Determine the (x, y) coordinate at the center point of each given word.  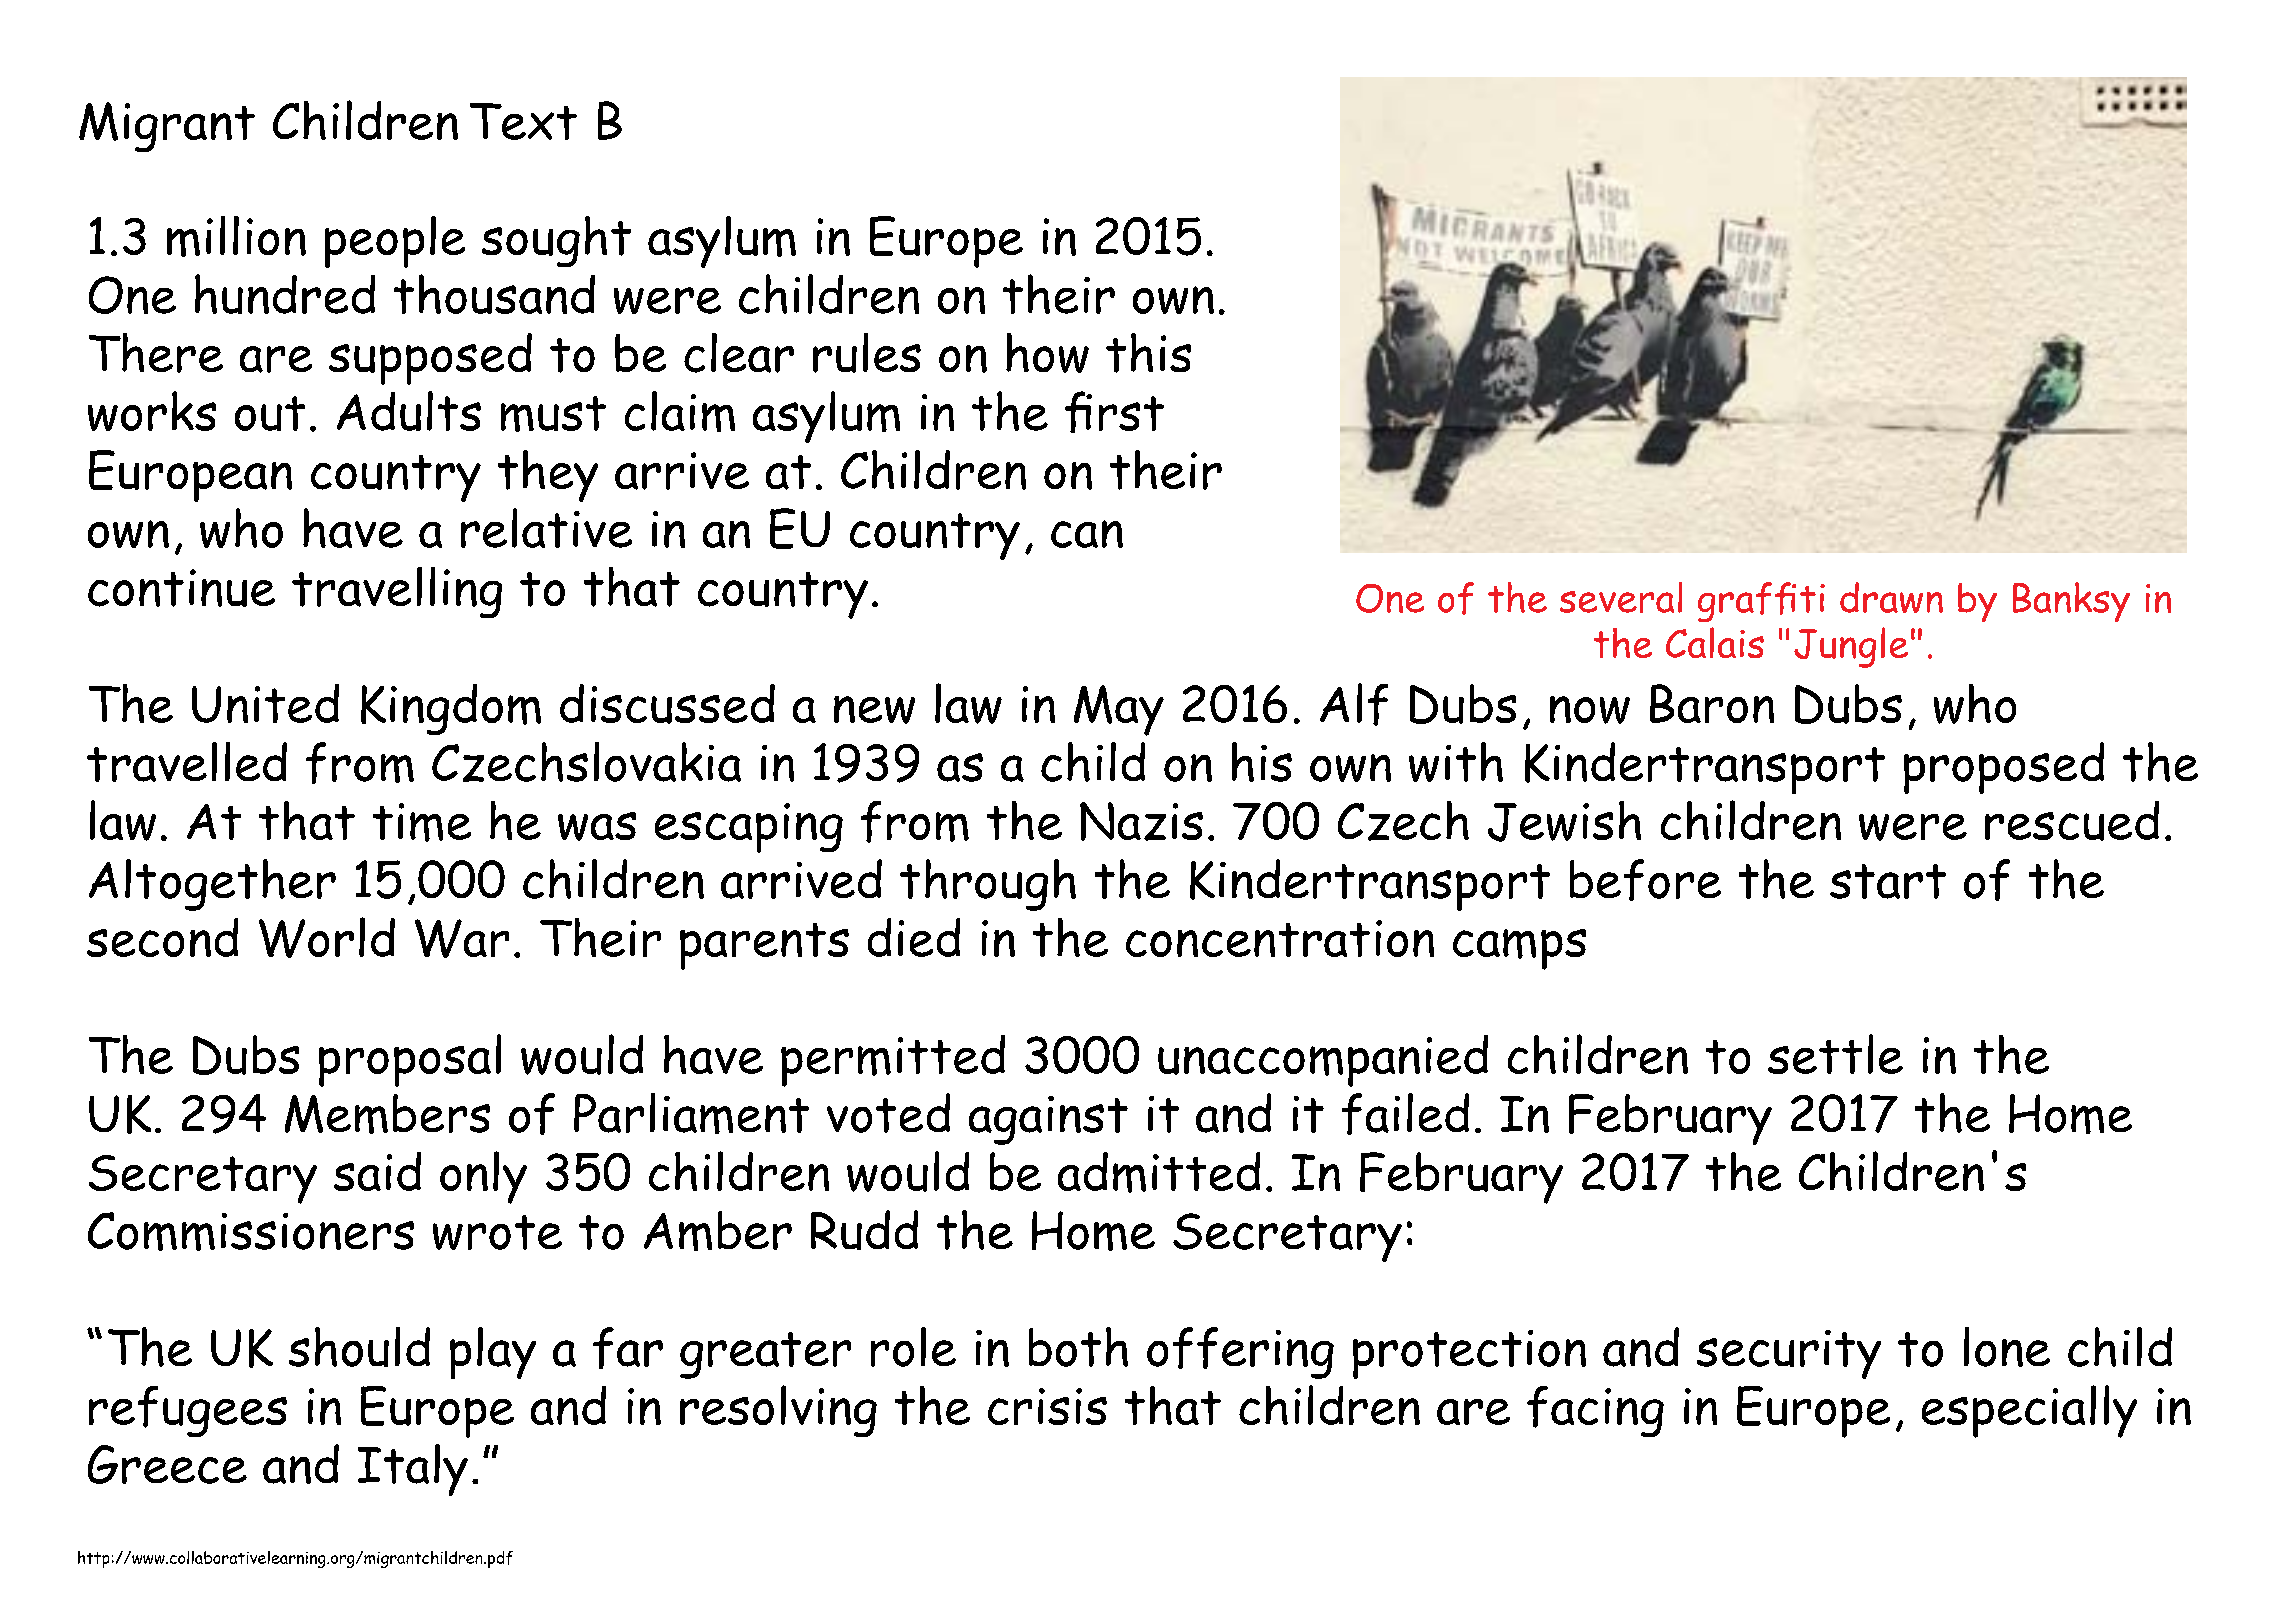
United (265, 703)
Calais (1715, 642)
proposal (410, 1060)
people (395, 242)
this (1148, 353)
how (1047, 353)
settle (1835, 1054)
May (1119, 710)
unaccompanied (1323, 1061)
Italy (413, 1470)
